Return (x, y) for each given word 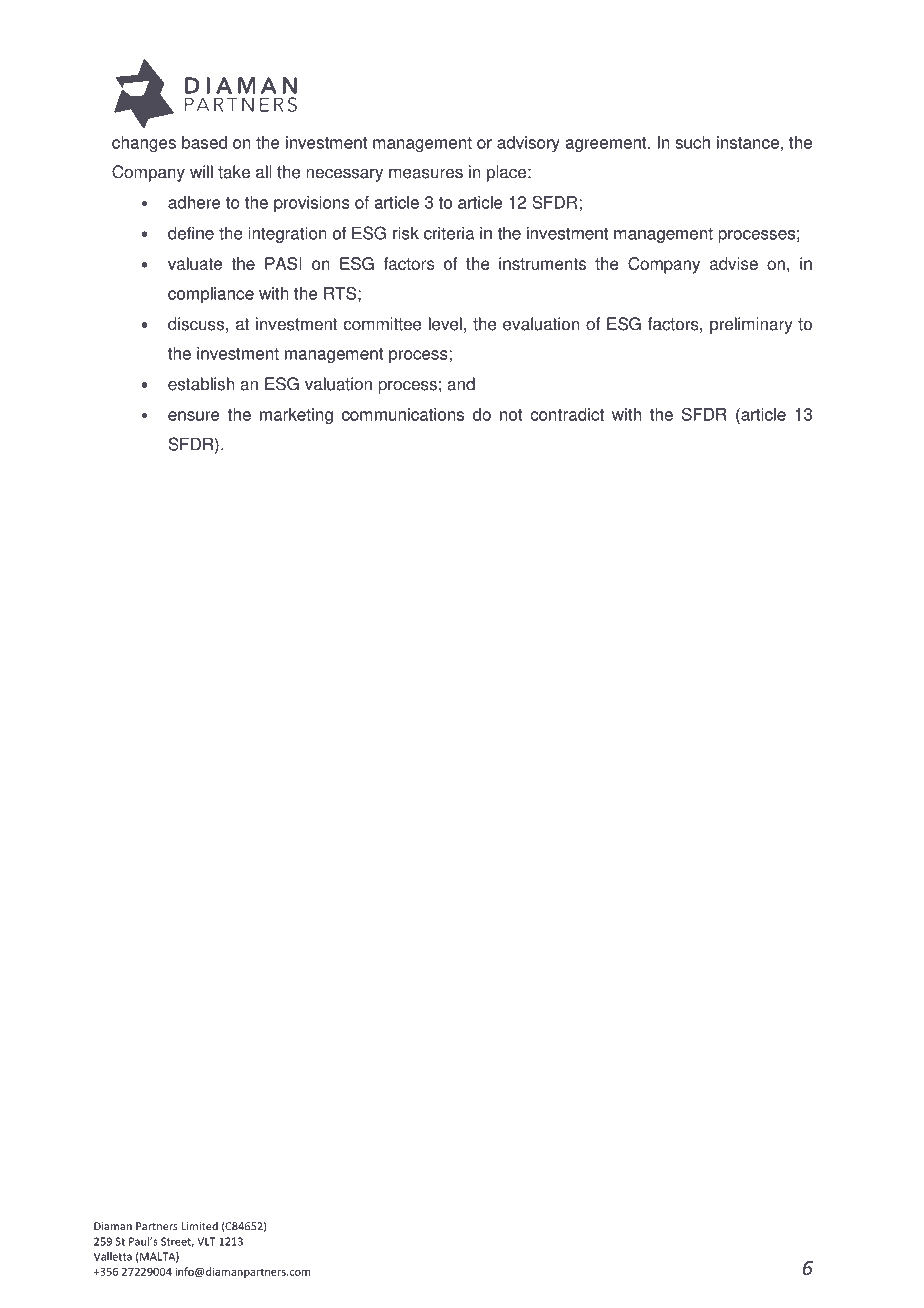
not (511, 415)
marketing (296, 416)
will (201, 171)
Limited (199, 1226)
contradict (567, 414)
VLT (206, 1241)
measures (426, 173)
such (692, 142)
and (461, 384)
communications (403, 414)
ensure (194, 416)
